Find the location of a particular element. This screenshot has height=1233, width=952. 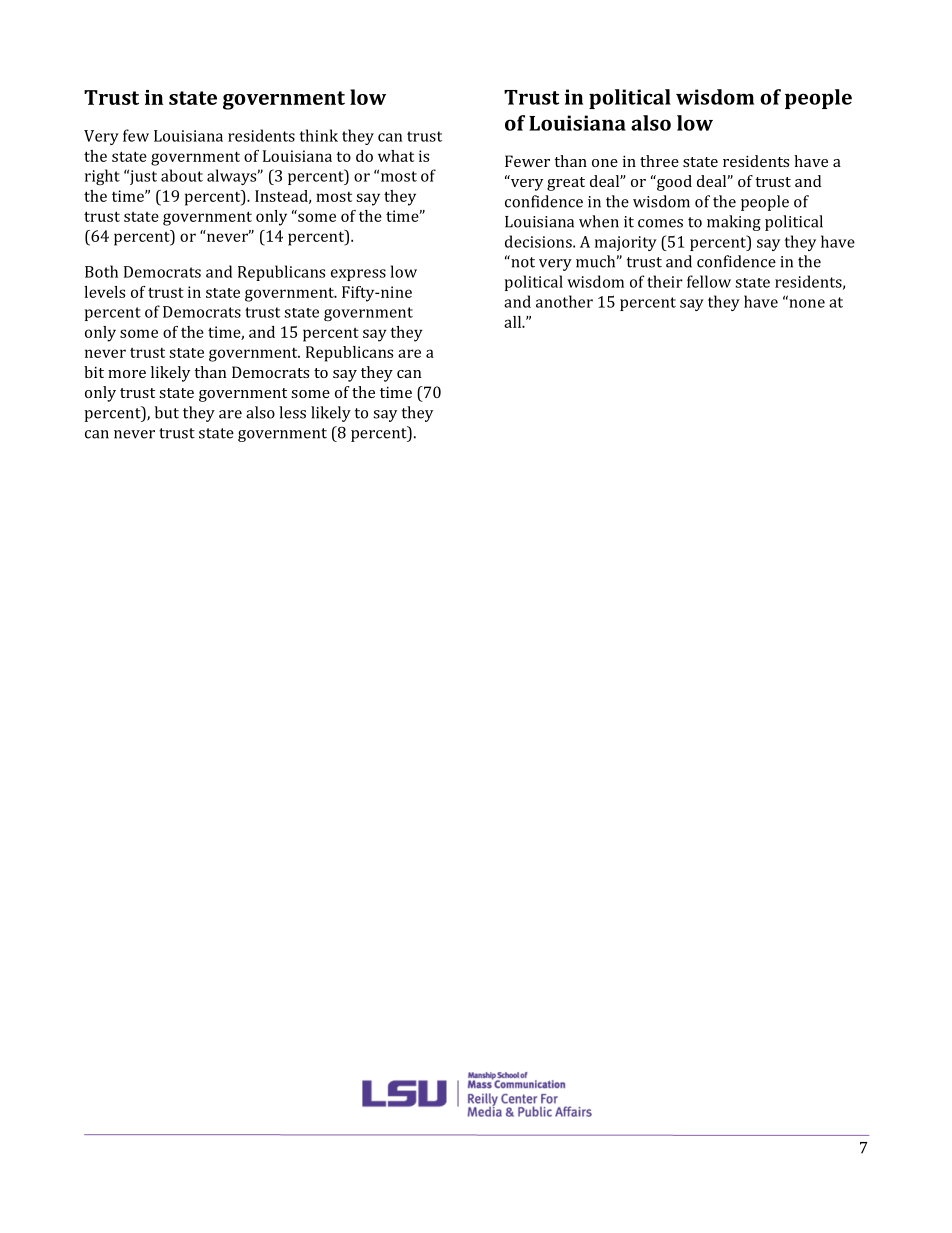

three is located at coordinates (659, 161).
